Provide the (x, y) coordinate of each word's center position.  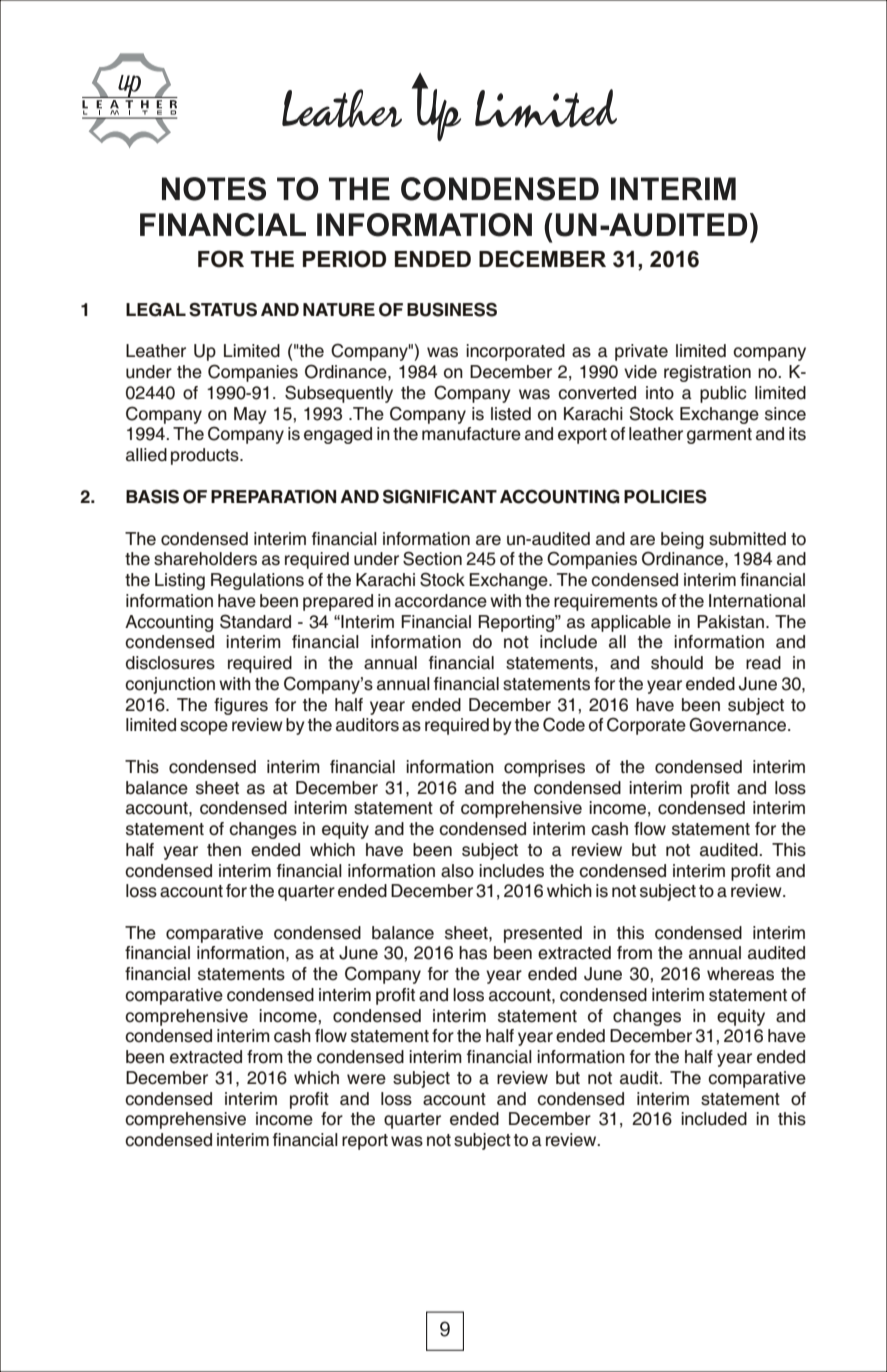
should (677, 663)
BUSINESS (452, 309)
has (473, 953)
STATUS (223, 309)
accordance (441, 601)
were (366, 1079)
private (641, 352)
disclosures (170, 663)
